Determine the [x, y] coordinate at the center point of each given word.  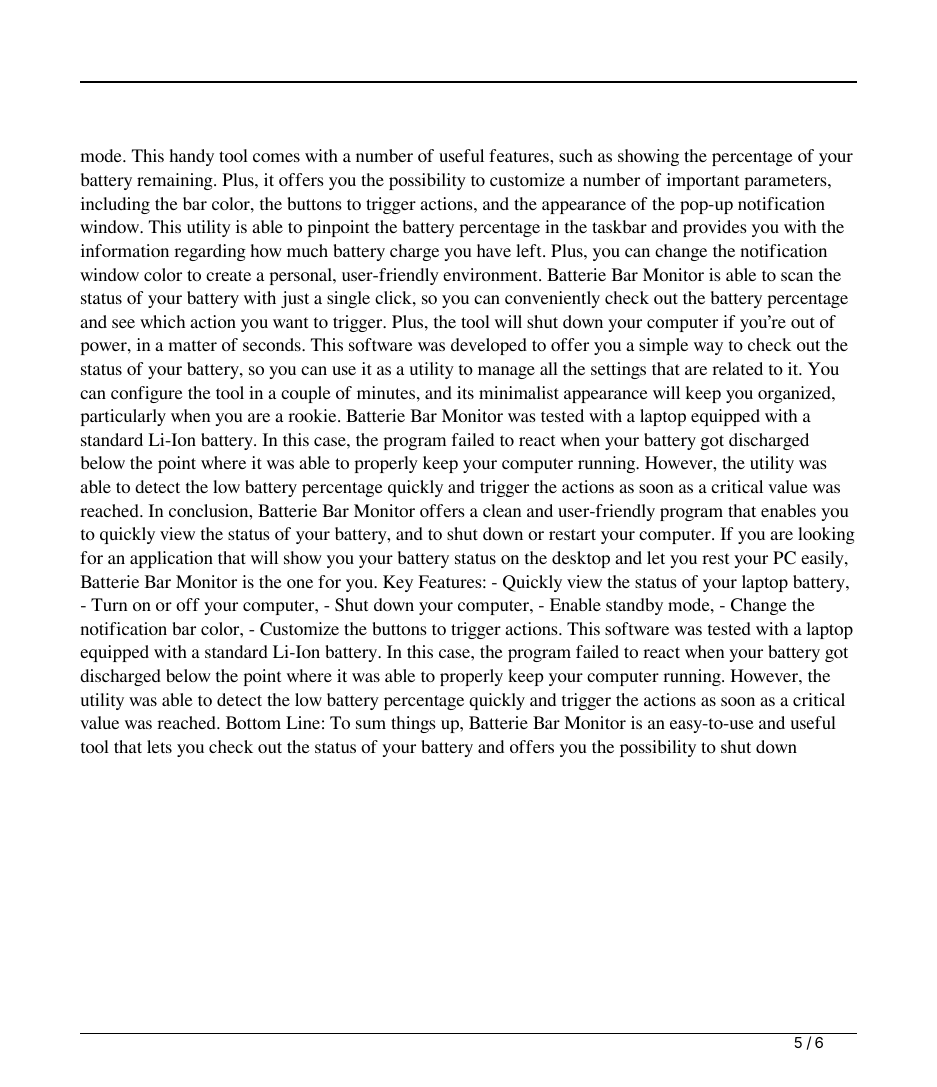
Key [398, 583]
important [703, 181]
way [708, 348]
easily [823, 559]
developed [489, 346]
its [465, 392]
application [171, 559]
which [162, 321]
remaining [176, 181]
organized [795, 394]
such [576, 155]
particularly [123, 417]
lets [159, 746]
